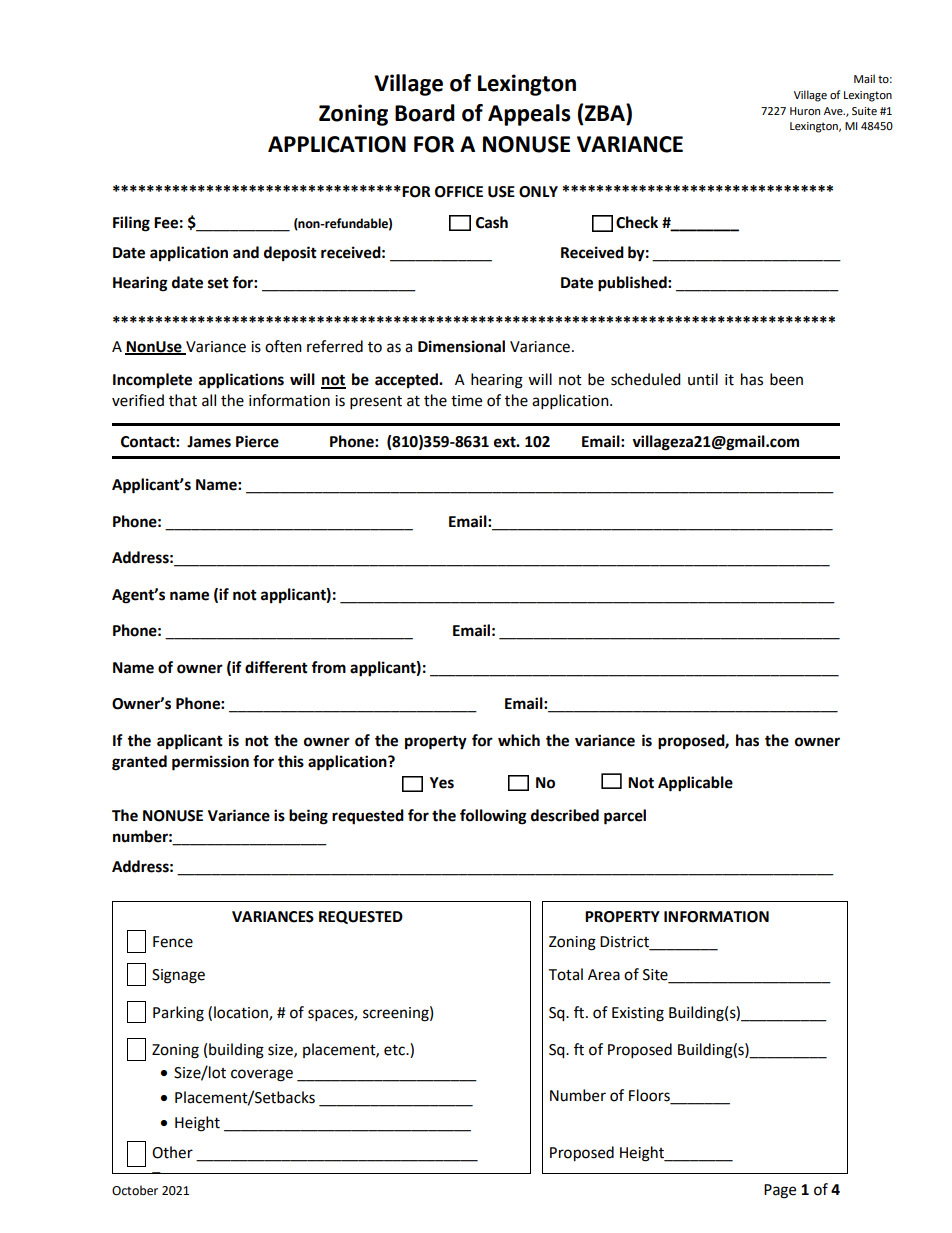  Describe the element at coordinates (529, 115) in the document. I see `Appeals` at that location.
